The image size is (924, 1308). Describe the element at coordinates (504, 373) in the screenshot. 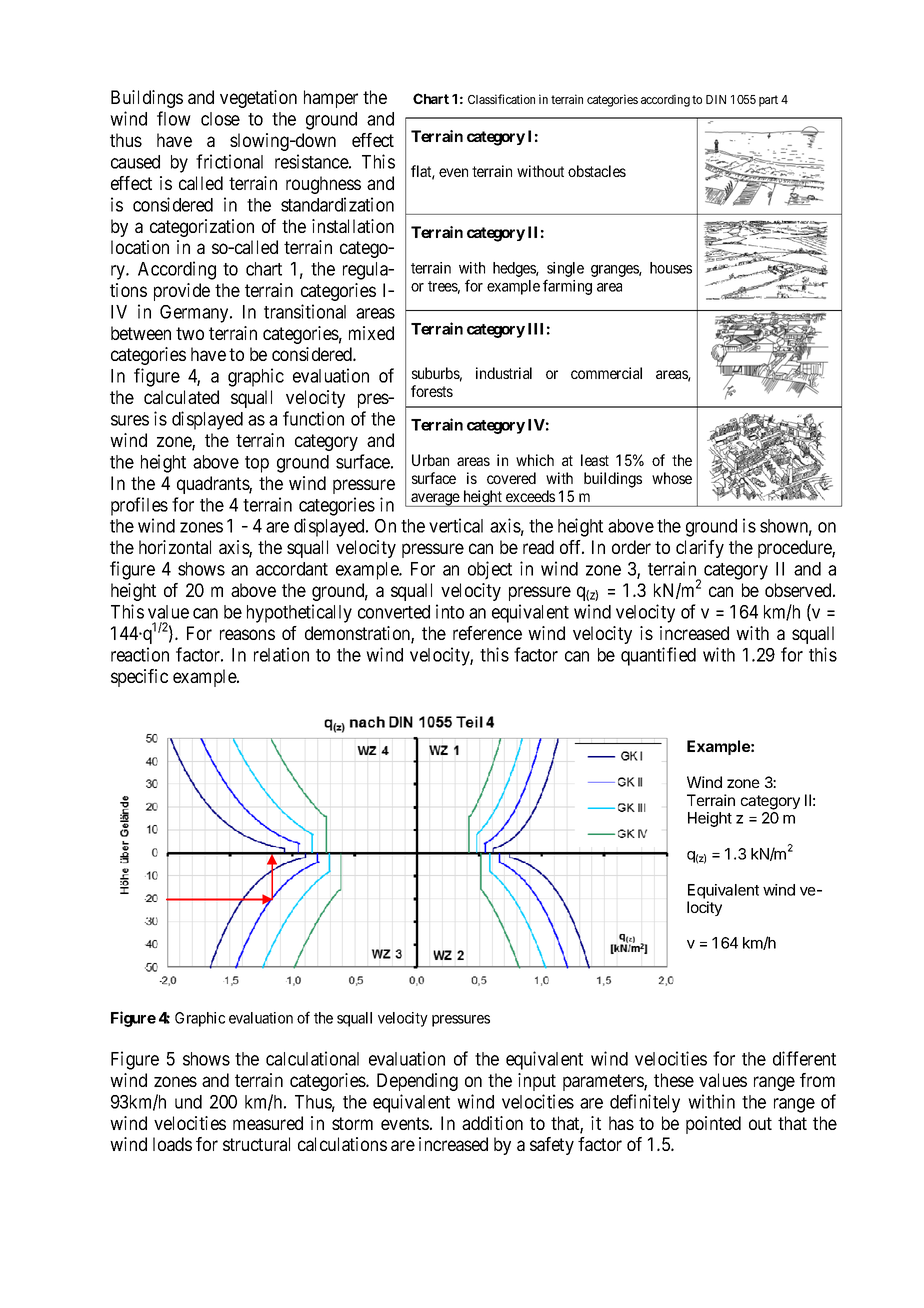

I see `industrial` at that location.
